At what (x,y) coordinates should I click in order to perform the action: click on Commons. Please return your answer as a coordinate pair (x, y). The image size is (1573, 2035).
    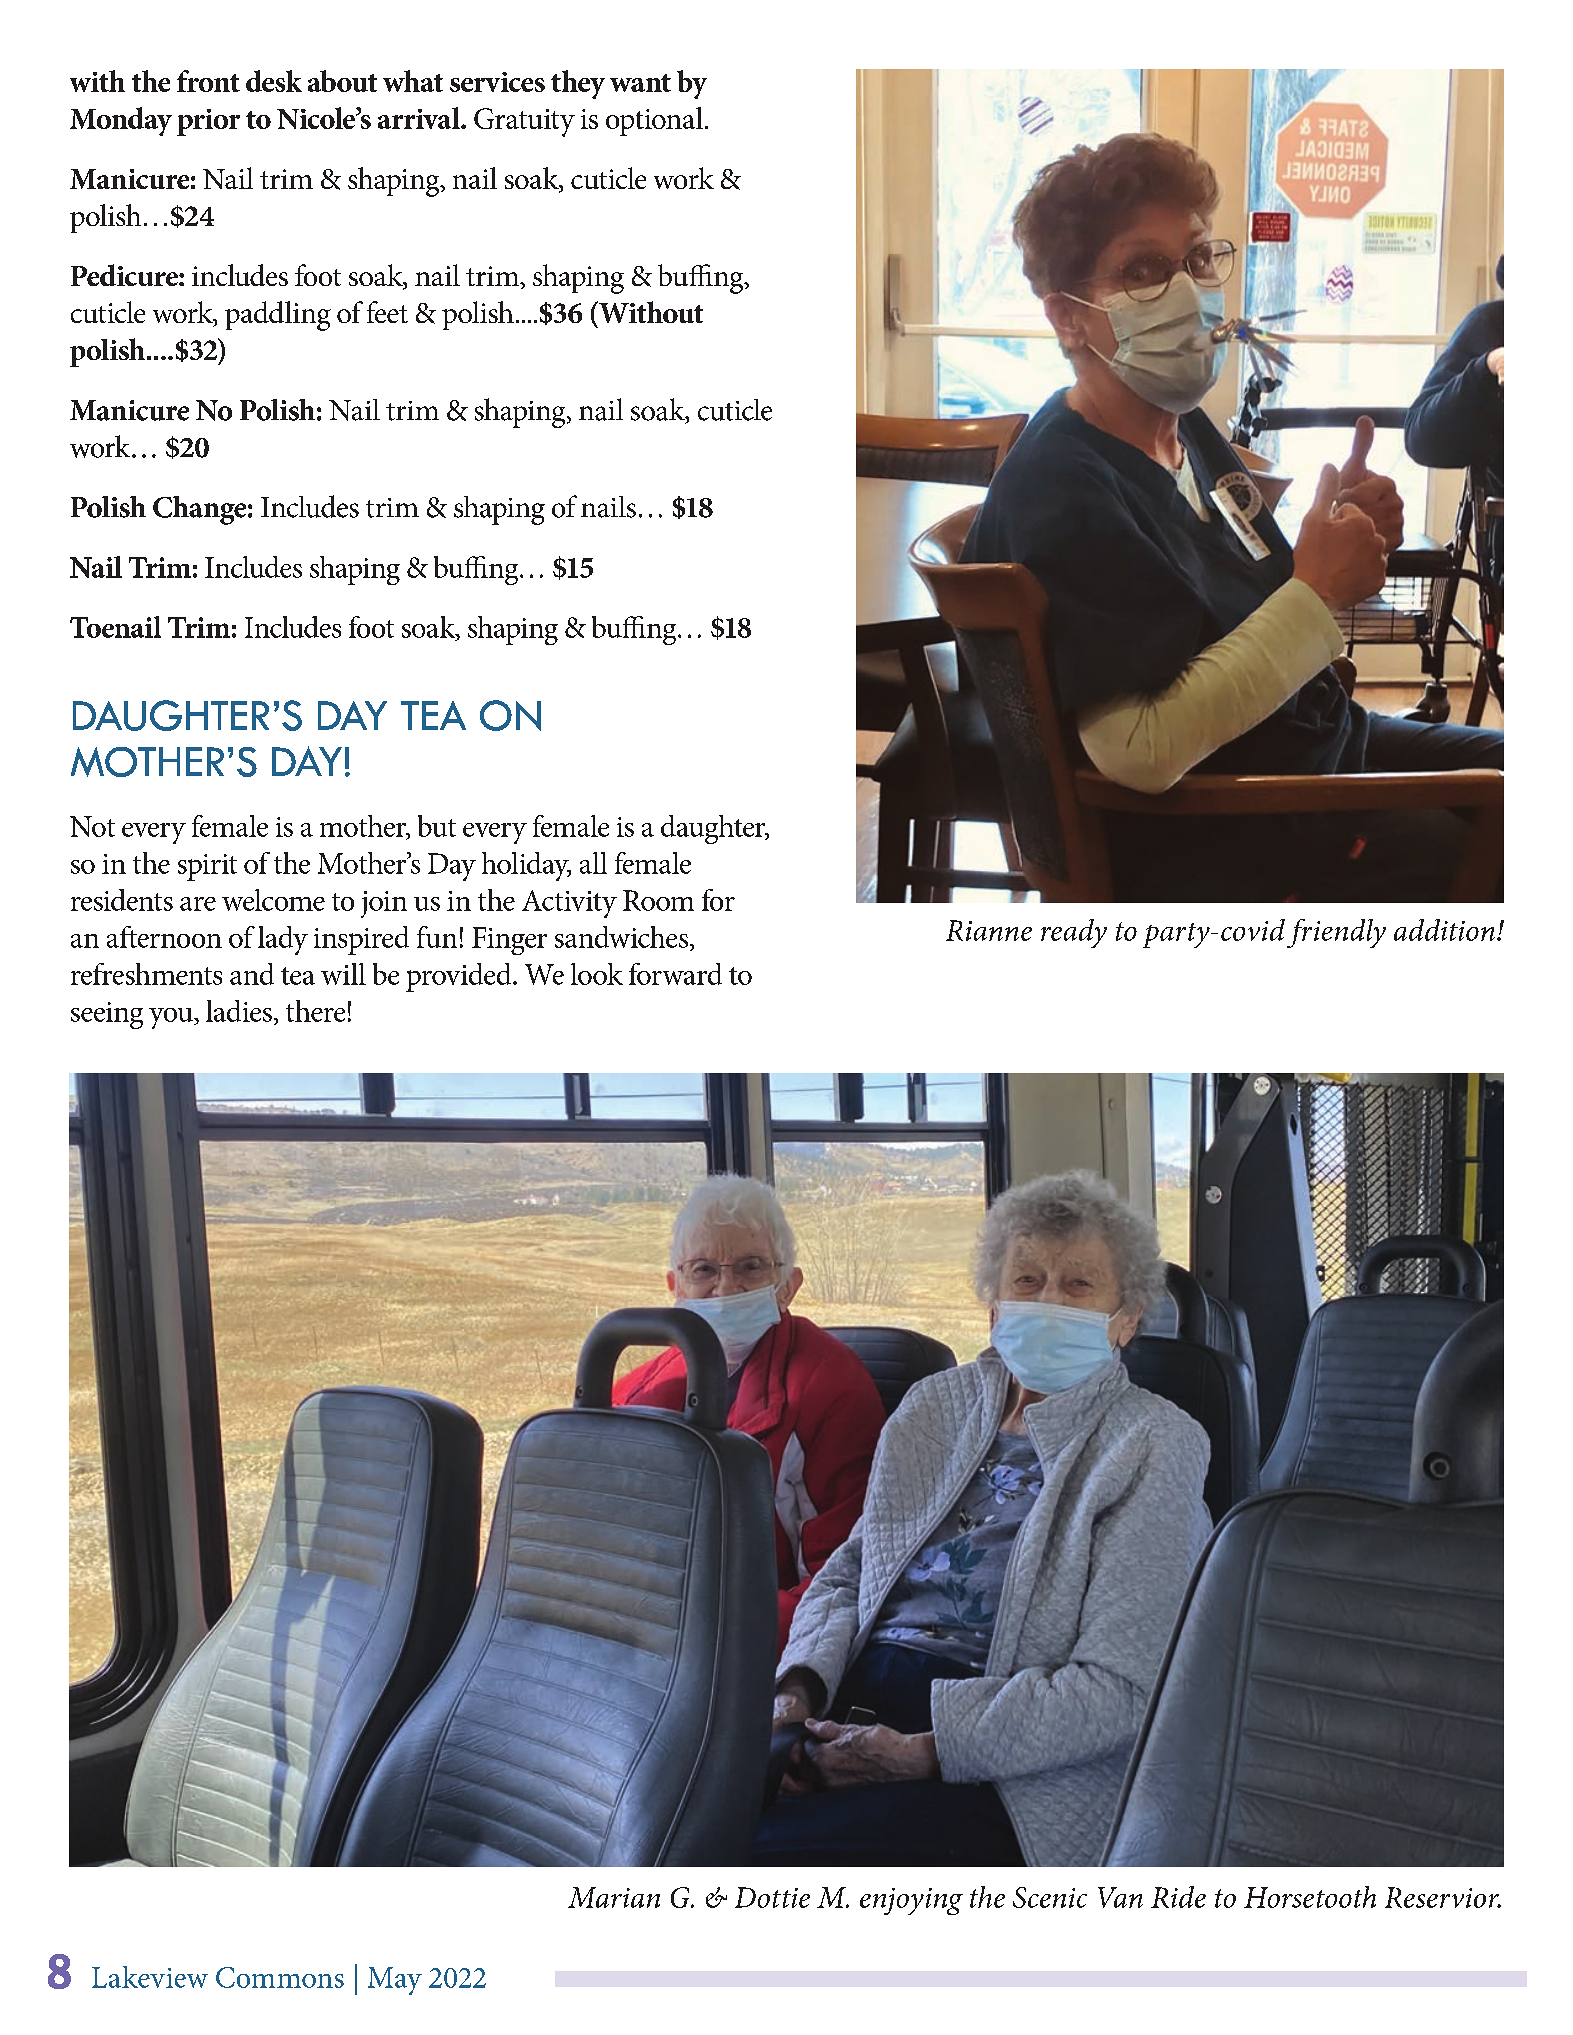
    Looking at the image, I should click on (280, 1977).
